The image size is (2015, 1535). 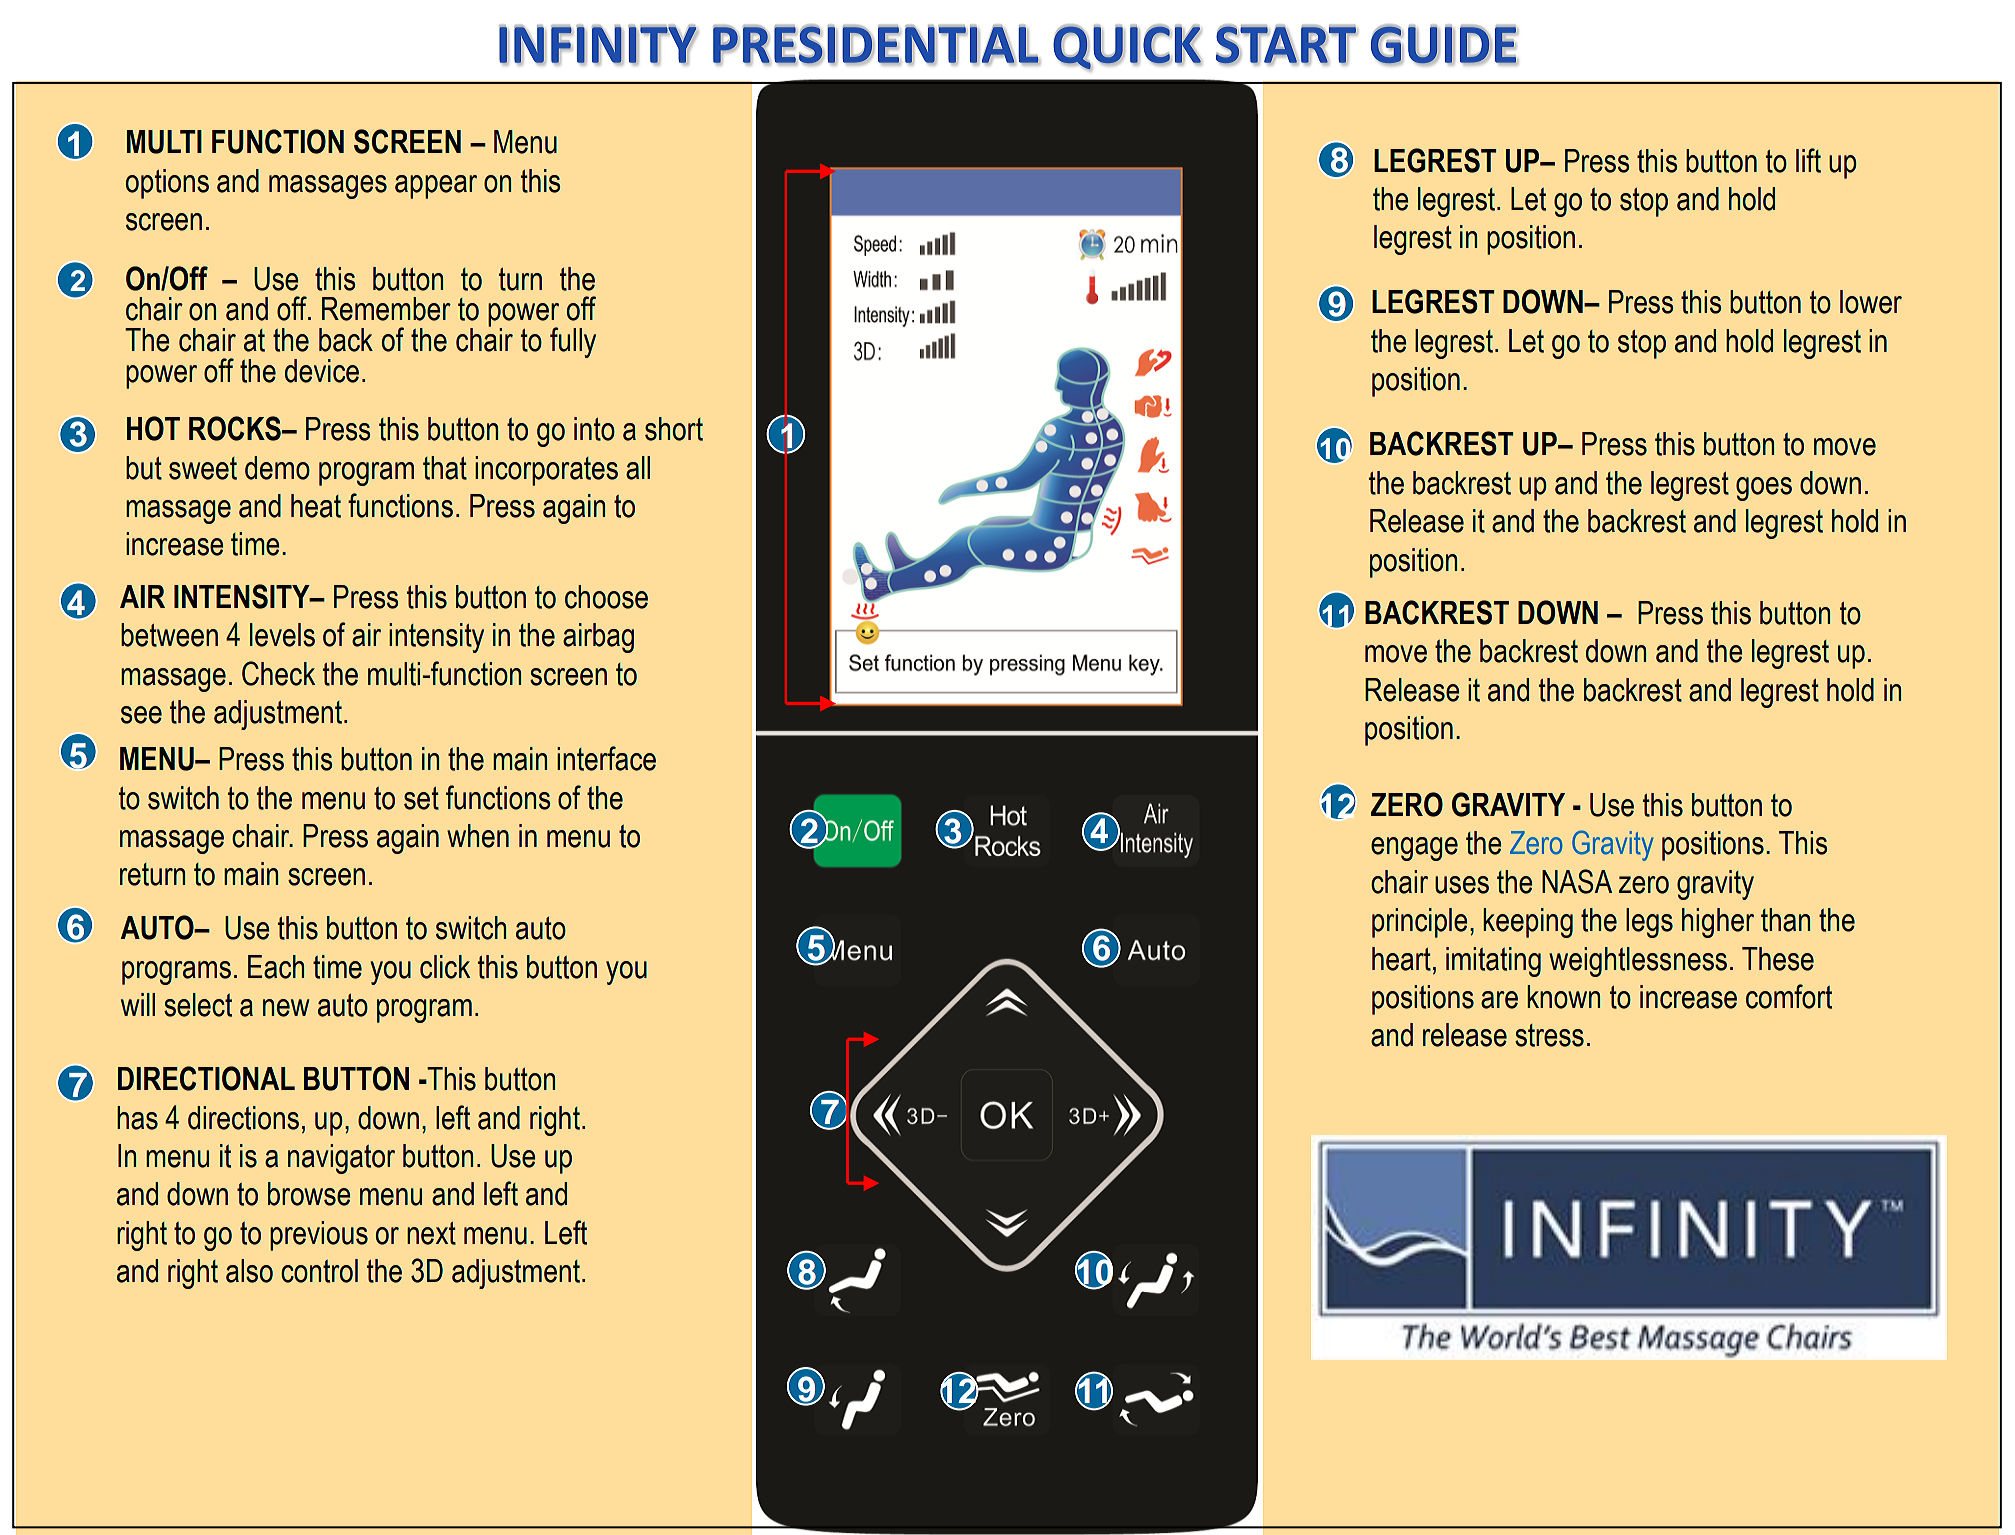 I want to click on next, so click(x=431, y=1233).
